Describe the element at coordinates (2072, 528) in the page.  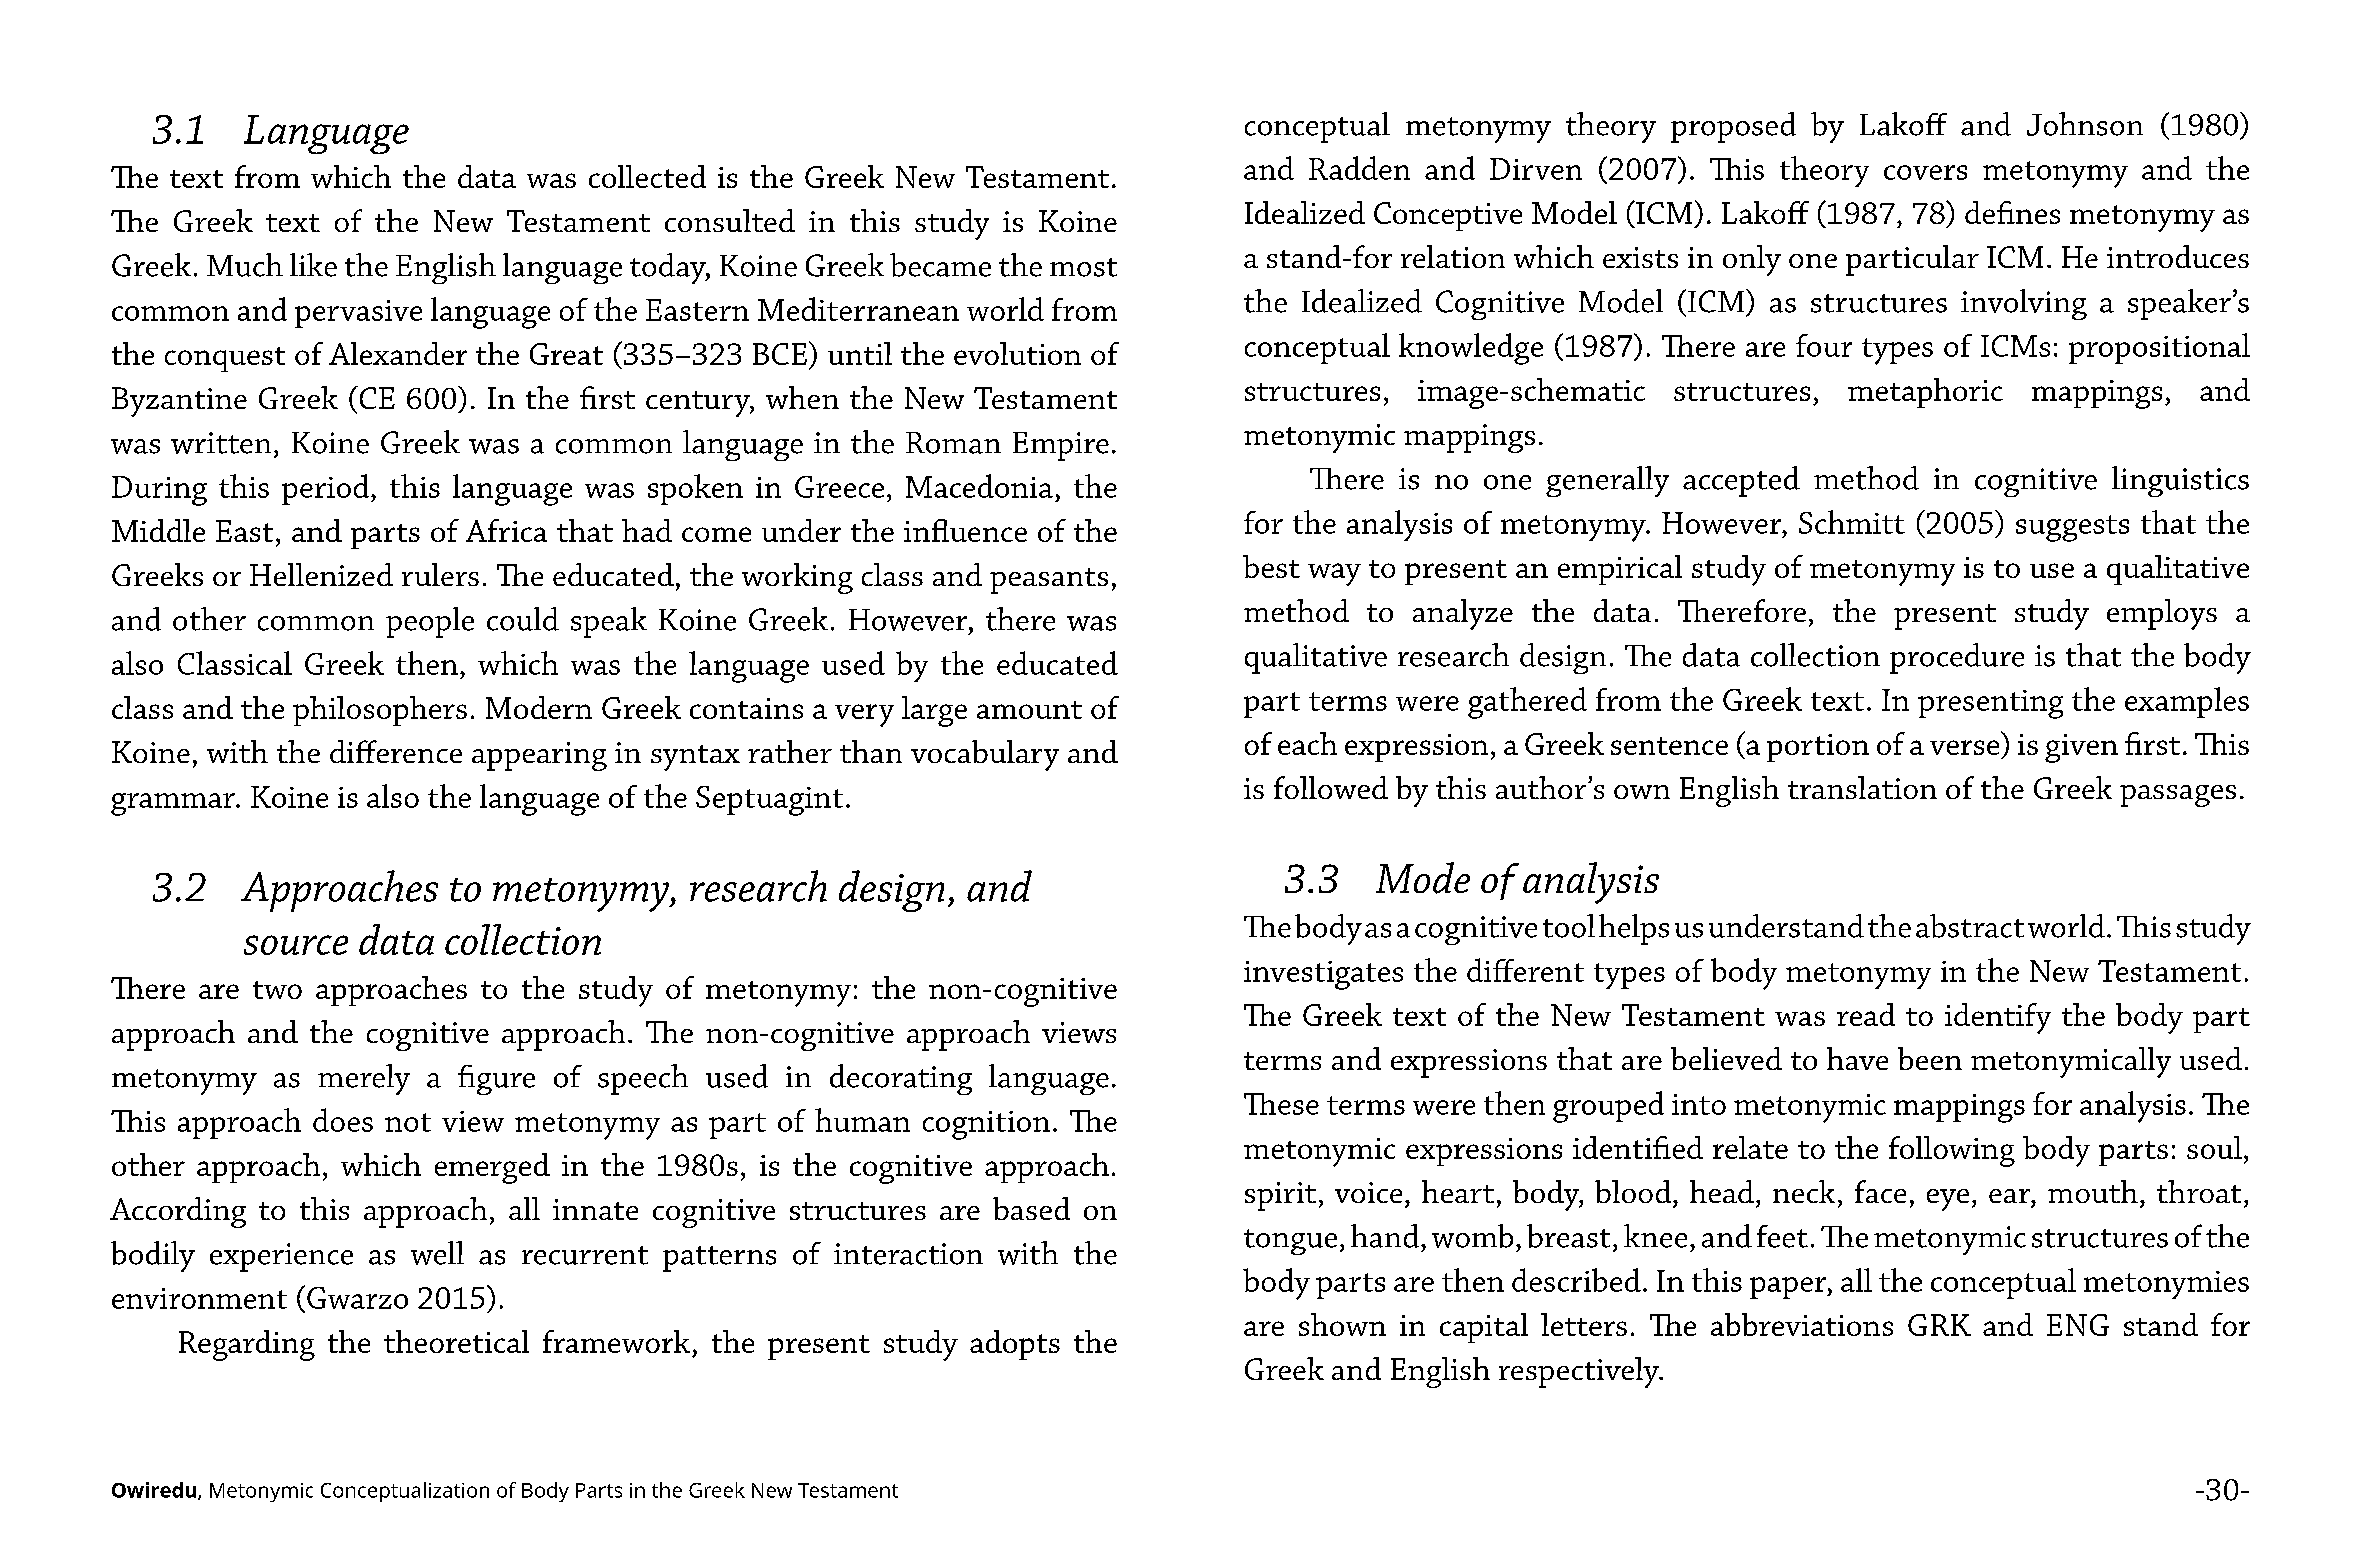
I see `suggests` at that location.
